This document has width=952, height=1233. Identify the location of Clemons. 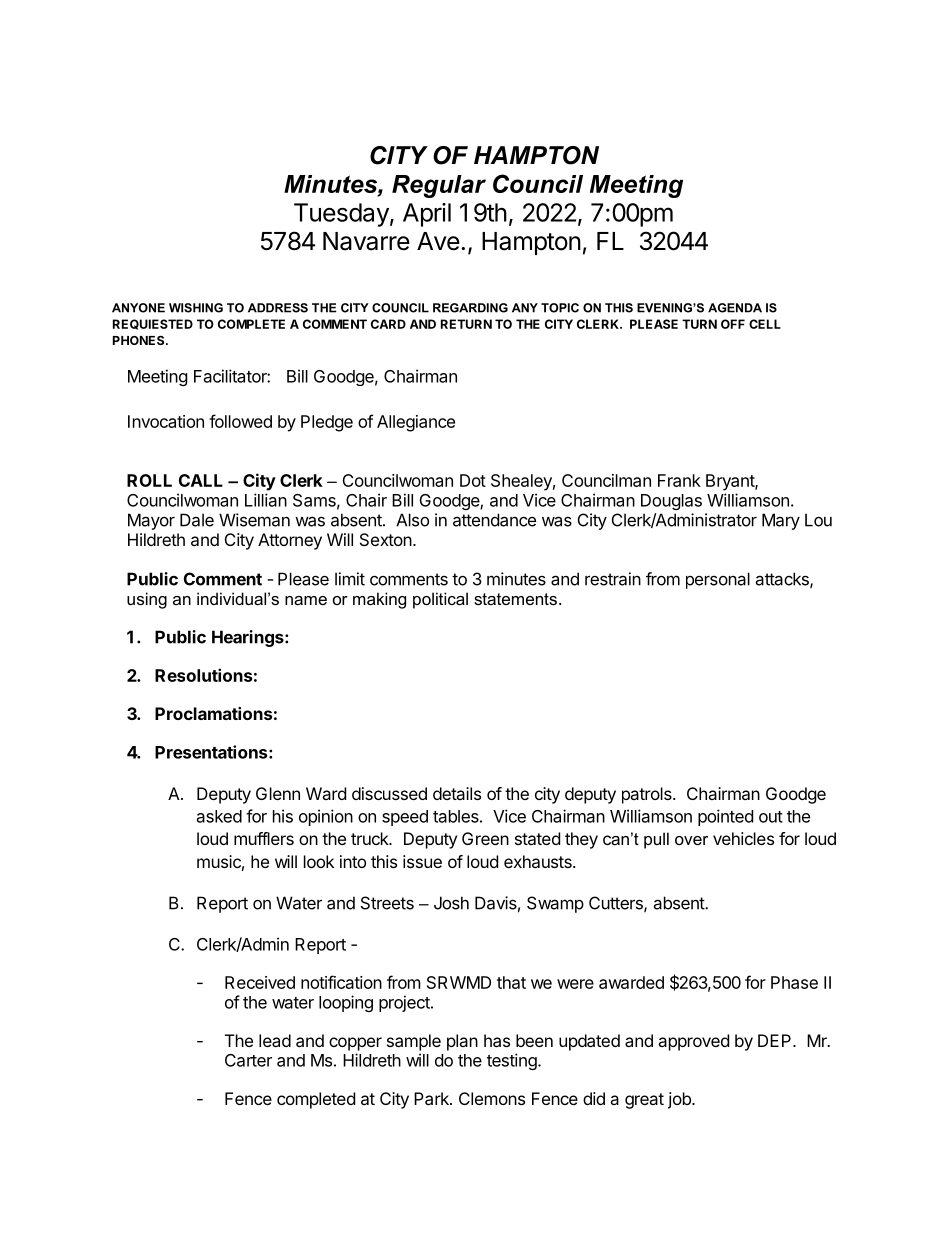
(492, 1098).
